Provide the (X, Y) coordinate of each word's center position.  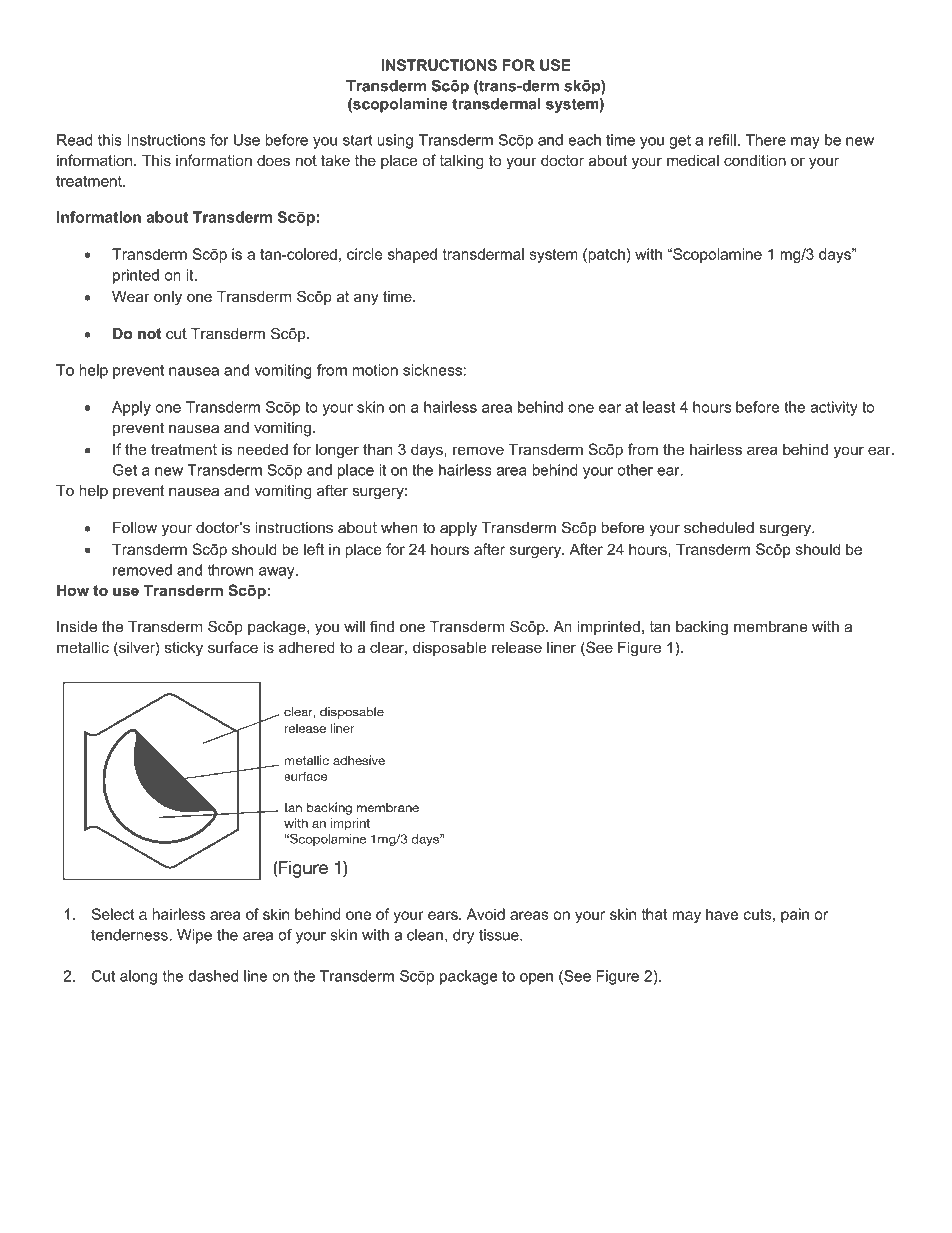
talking (462, 162)
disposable (449, 648)
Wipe (194, 936)
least (659, 407)
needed (262, 449)
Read (74, 140)
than (377, 449)
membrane (771, 627)
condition (755, 160)
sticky (184, 648)
